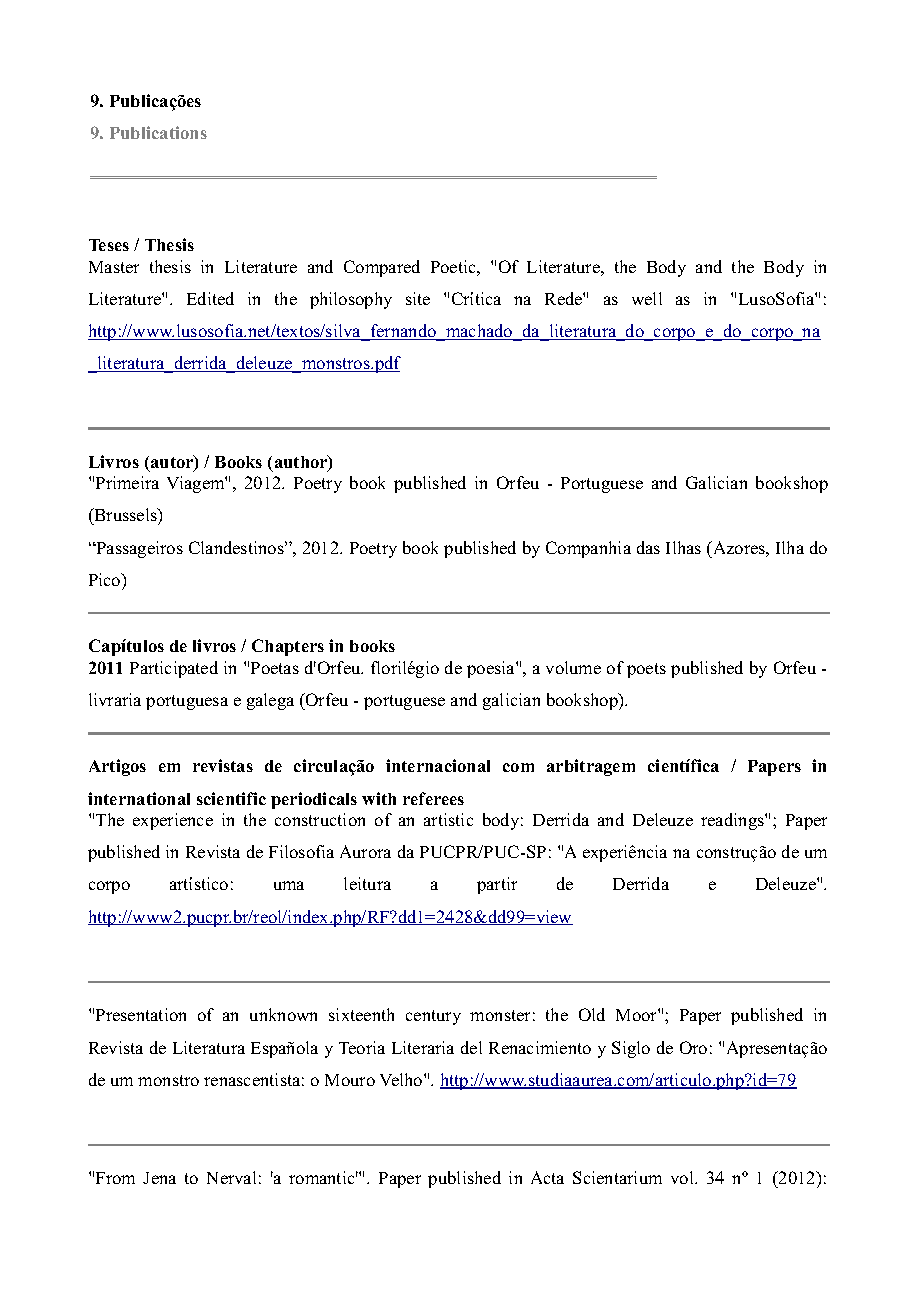 The width and height of the screenshot is (924, 1308). I want to click on Edited, so click(210, 298).
